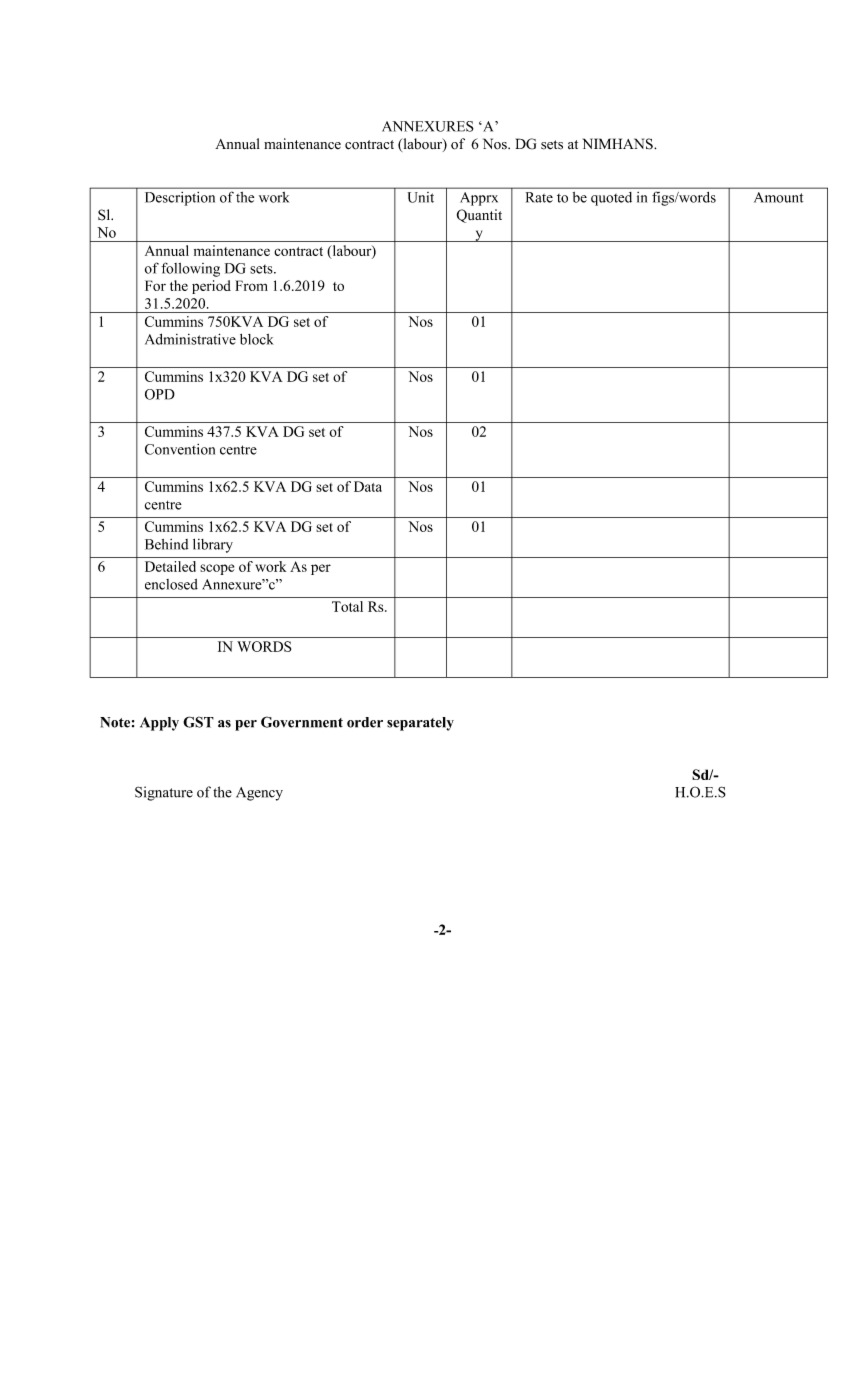 This screenshot has width=849, height=1400. Describe the element at coordinates (611, 199) in the screenshot. I see `quoted` at that location.
